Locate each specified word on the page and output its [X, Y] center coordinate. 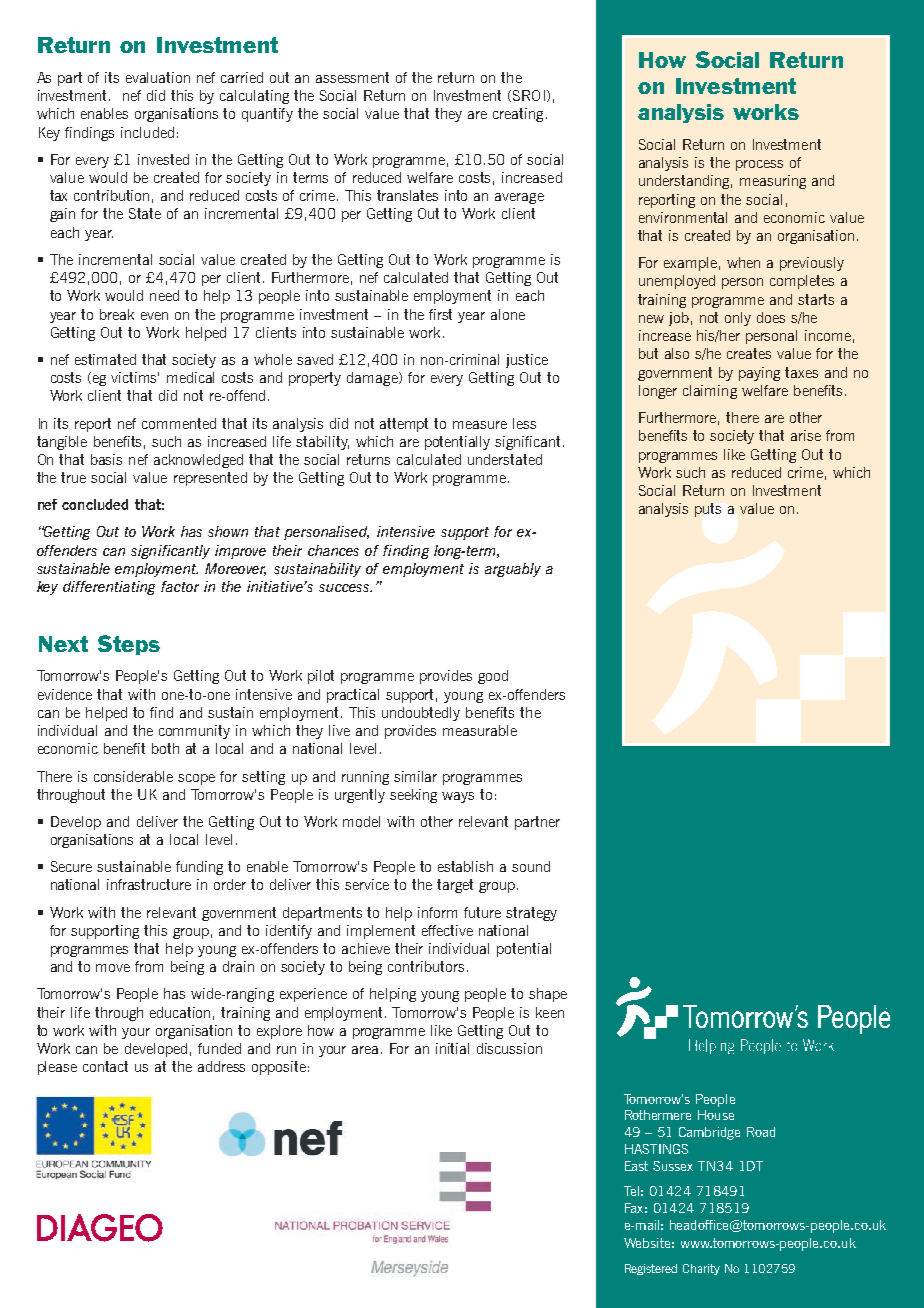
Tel [631, 1191]
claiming [710, 392]
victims [135, 377]
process [759, 165]
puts [708, 510]
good [493, 677]
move [113, 968]
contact [105, 1066]
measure [480, 425]
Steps [129, 645]
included [147, 132]
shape [548, 995]
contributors [426, 966]
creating [518, 115]
